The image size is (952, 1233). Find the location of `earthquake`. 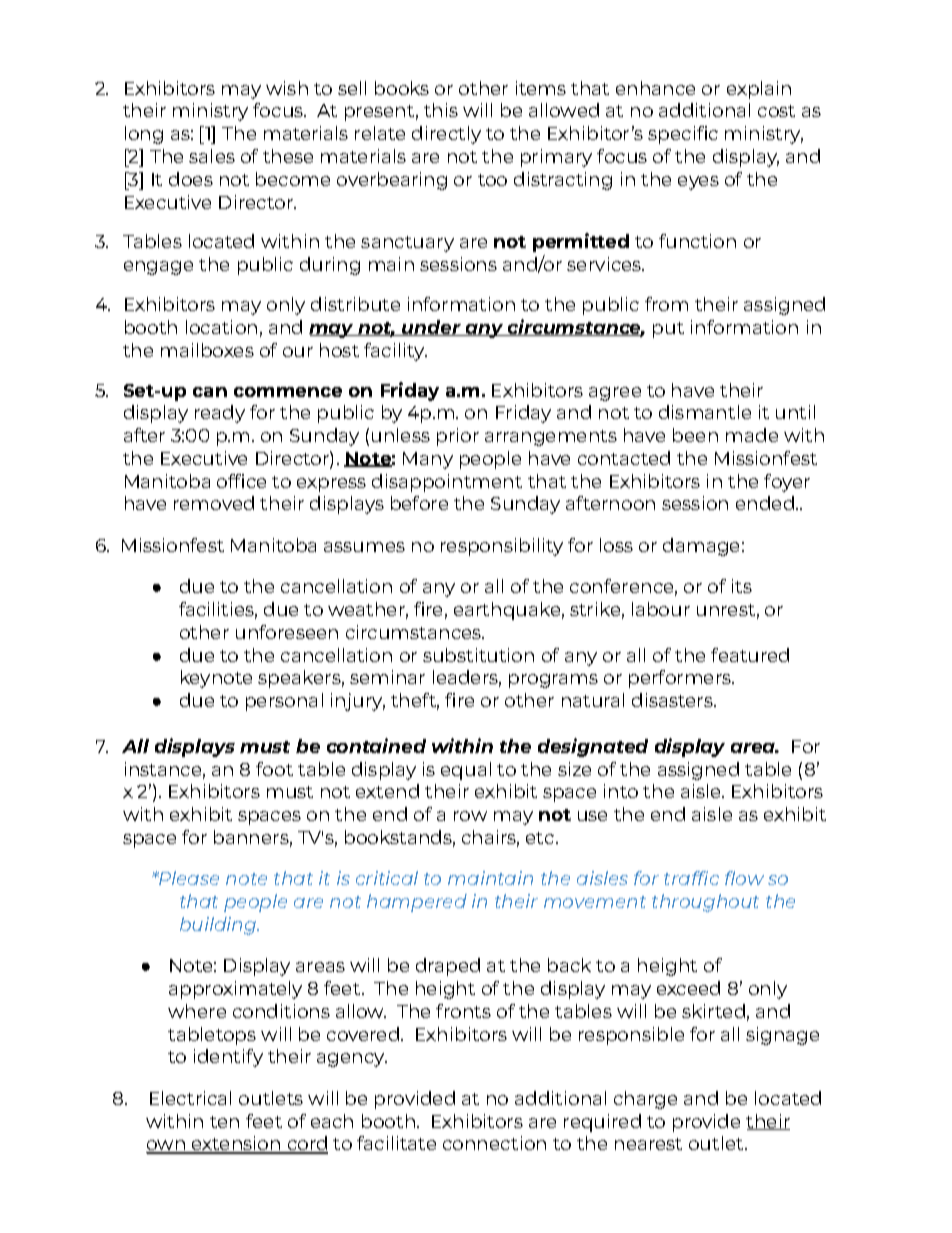

earthquake is located at coordinates (507, 611).
